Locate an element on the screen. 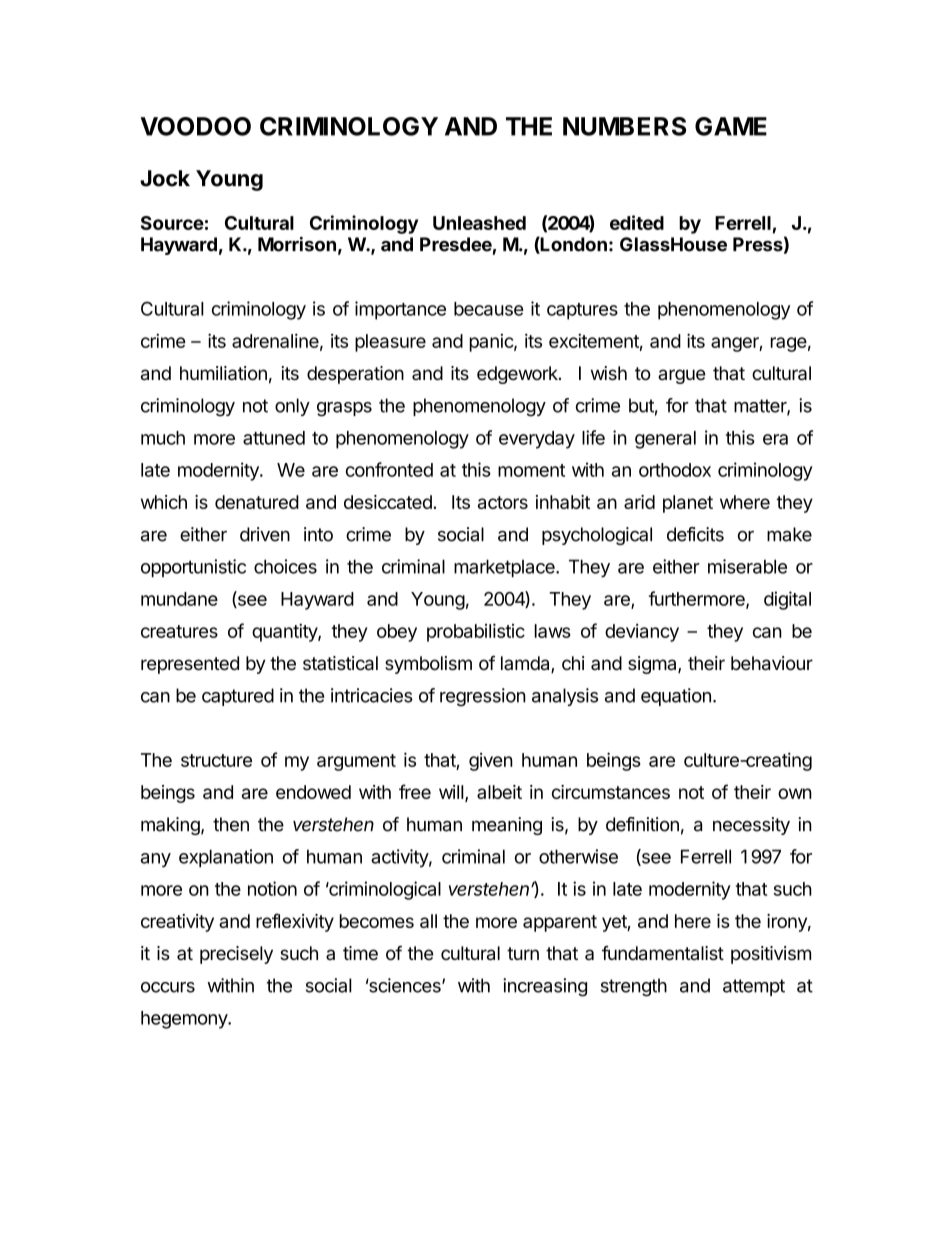 Image resolution: width=952 pixels, height=1233 pixels. VOODOO is located at coordinates (195, 126).
